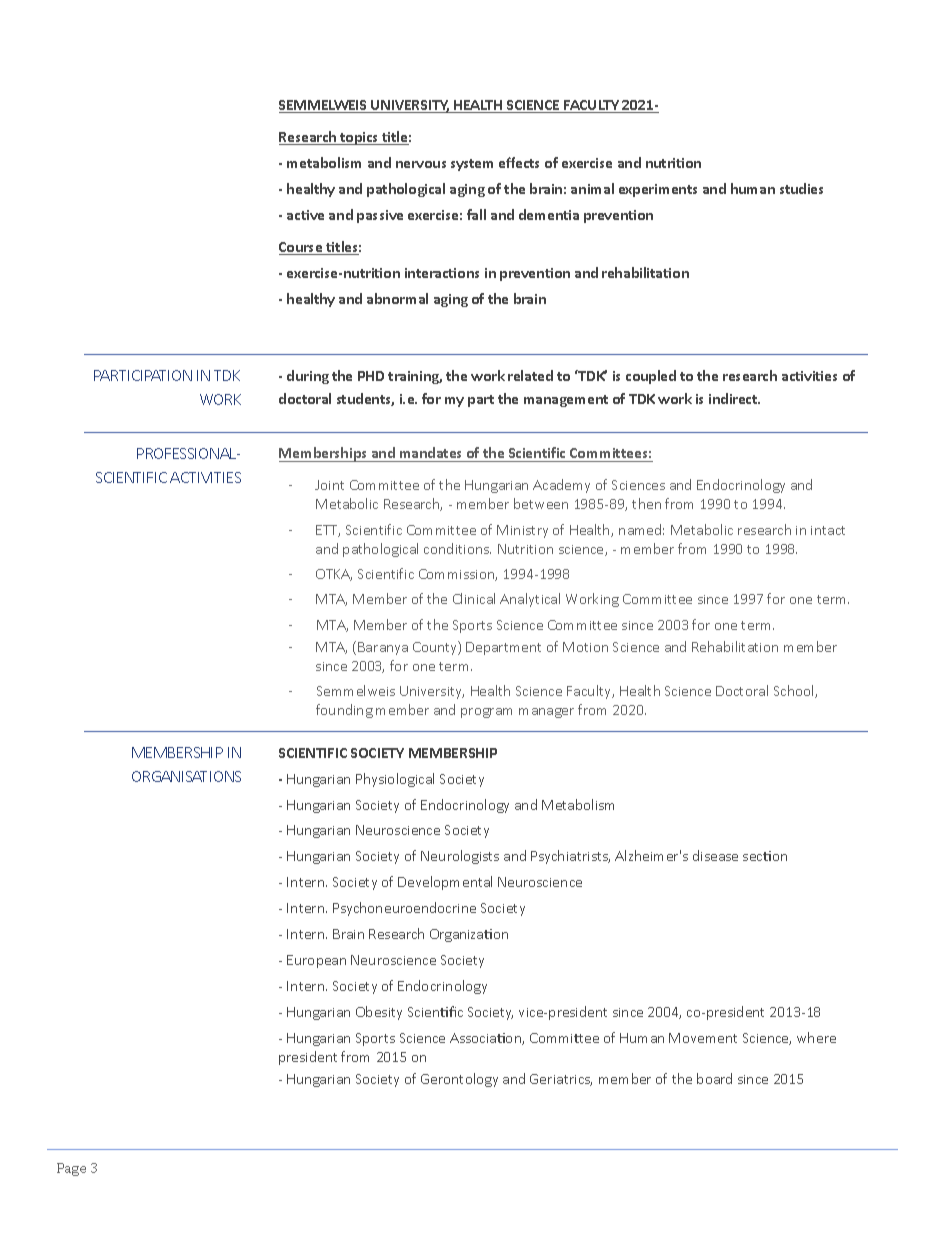 The height and width of the screenshot is (1233, 952). What do you see at coordinates (714, 1078) in the screenshot?
I see `board` at bounding box center [714, 1078].
